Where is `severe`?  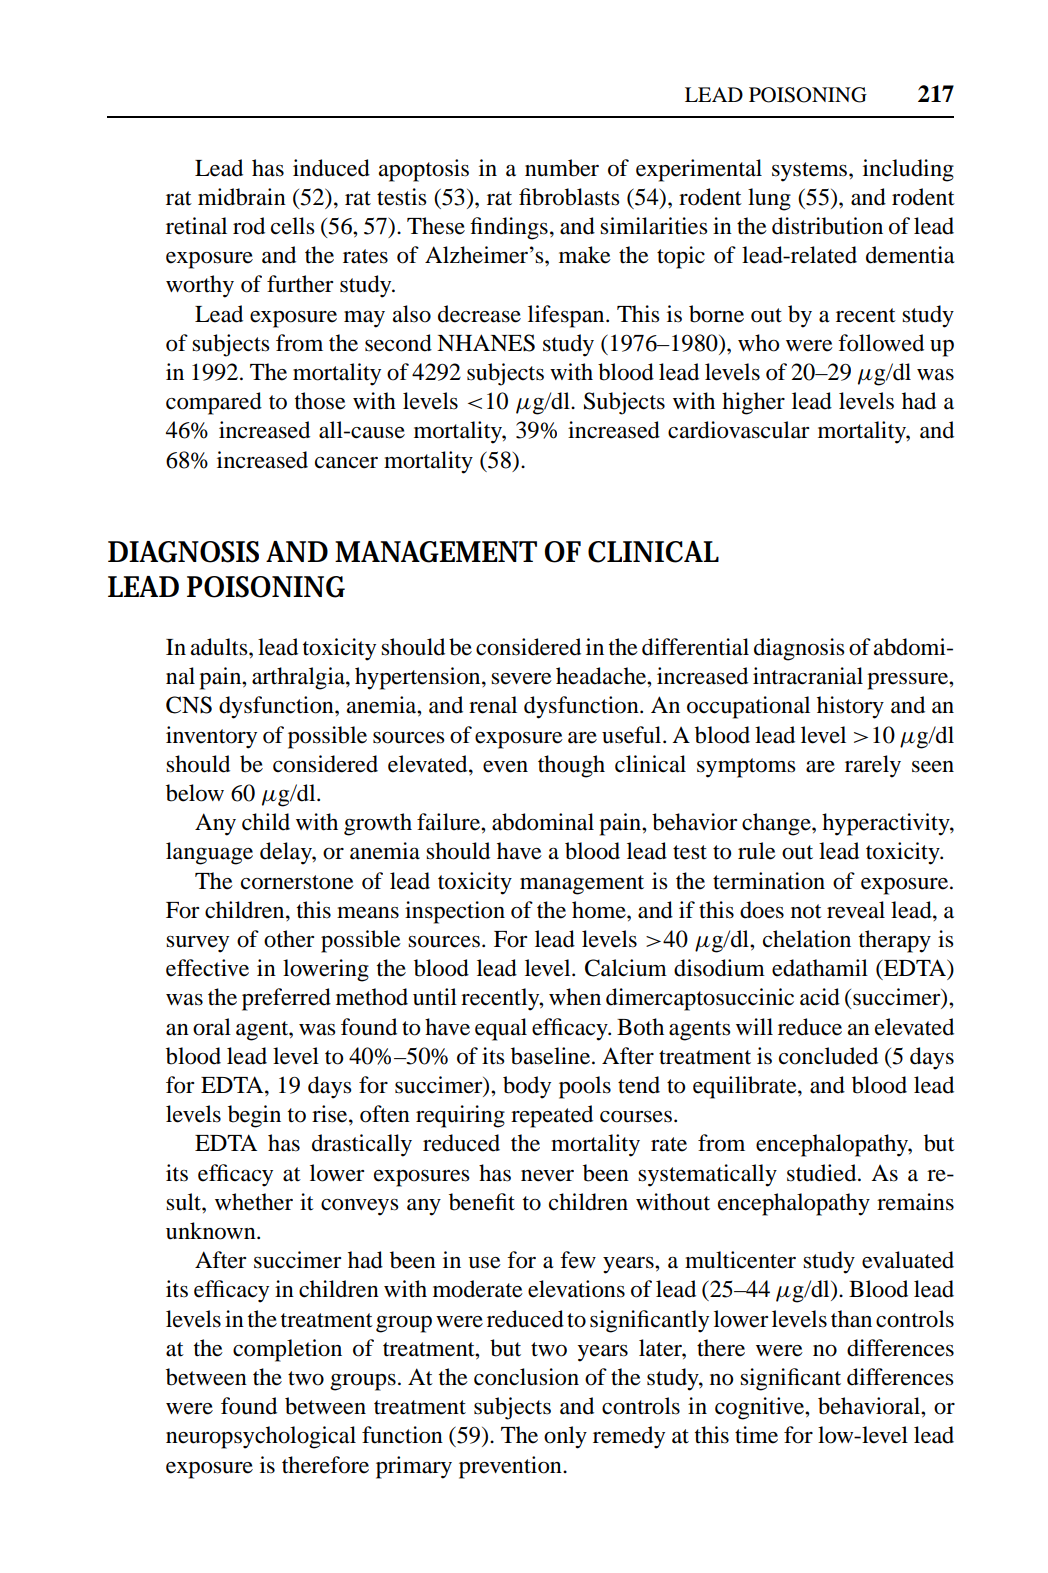 severe is located at coordinates (521, 679).
